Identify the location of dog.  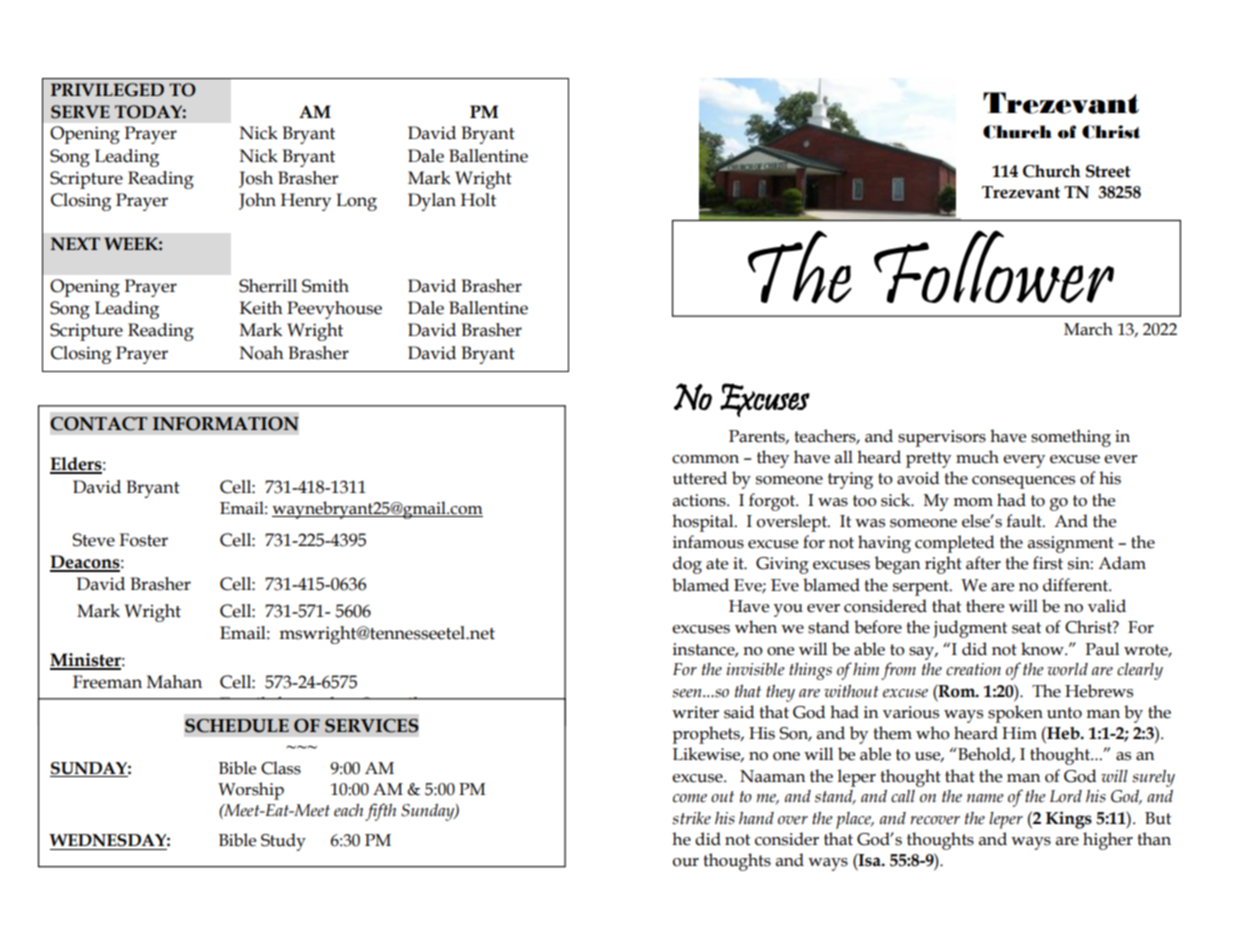
(687, 565).
